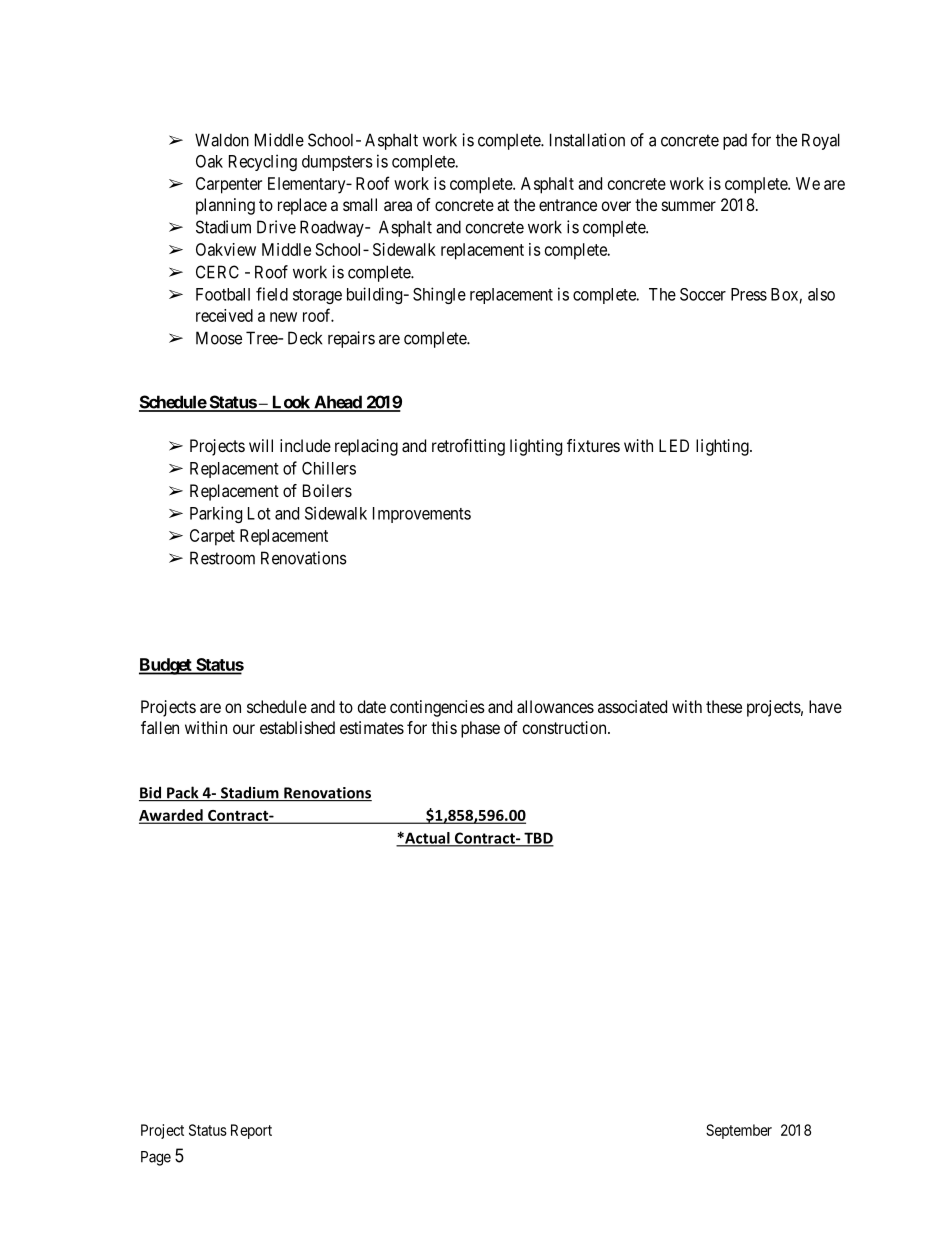 The width and height of the screenshot is (952, 1233). I want to click on pad, so click(735, 142).
